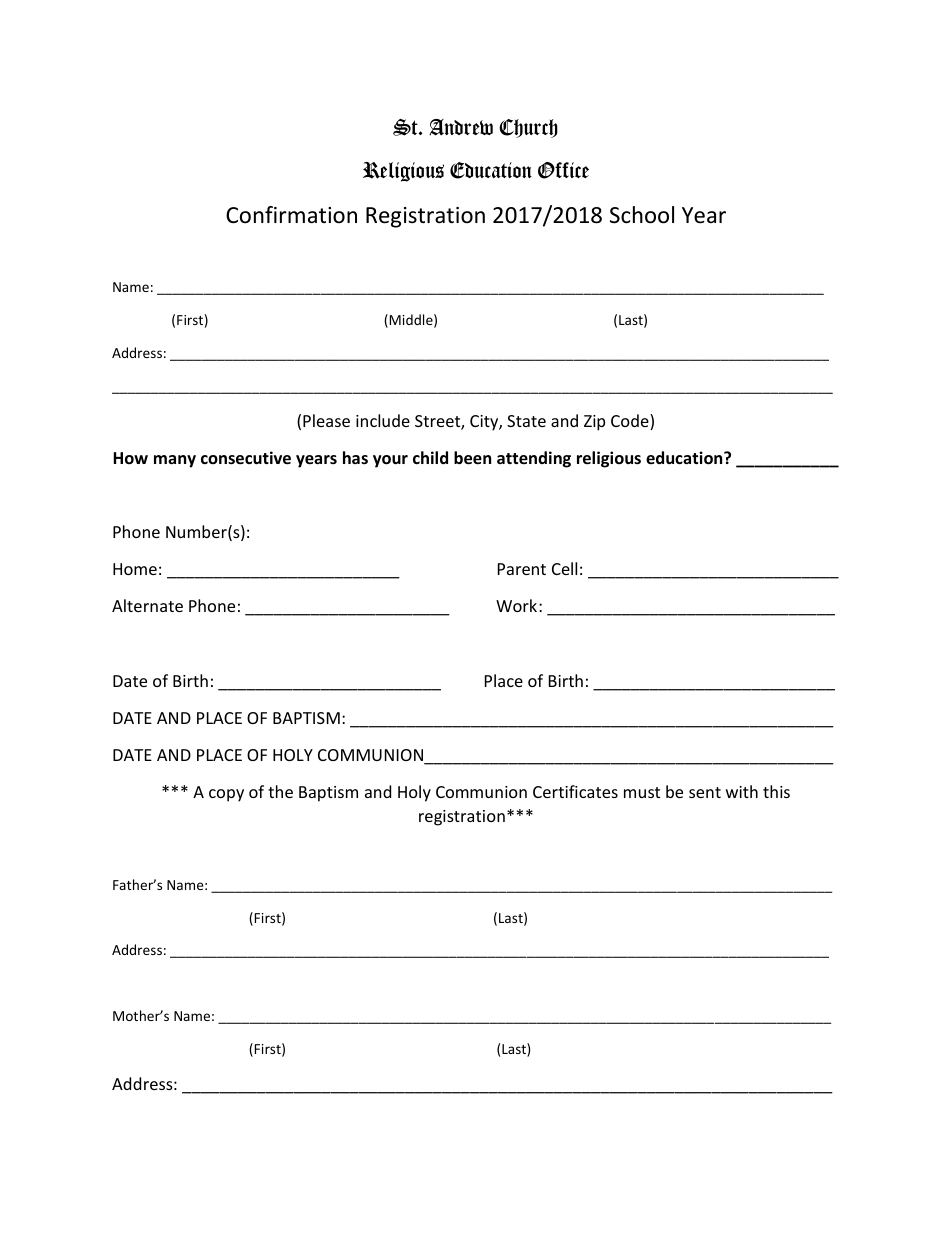 The width and height of the screenshot is (952, 1233). I want to click on Andrew, so click(461, 127).
